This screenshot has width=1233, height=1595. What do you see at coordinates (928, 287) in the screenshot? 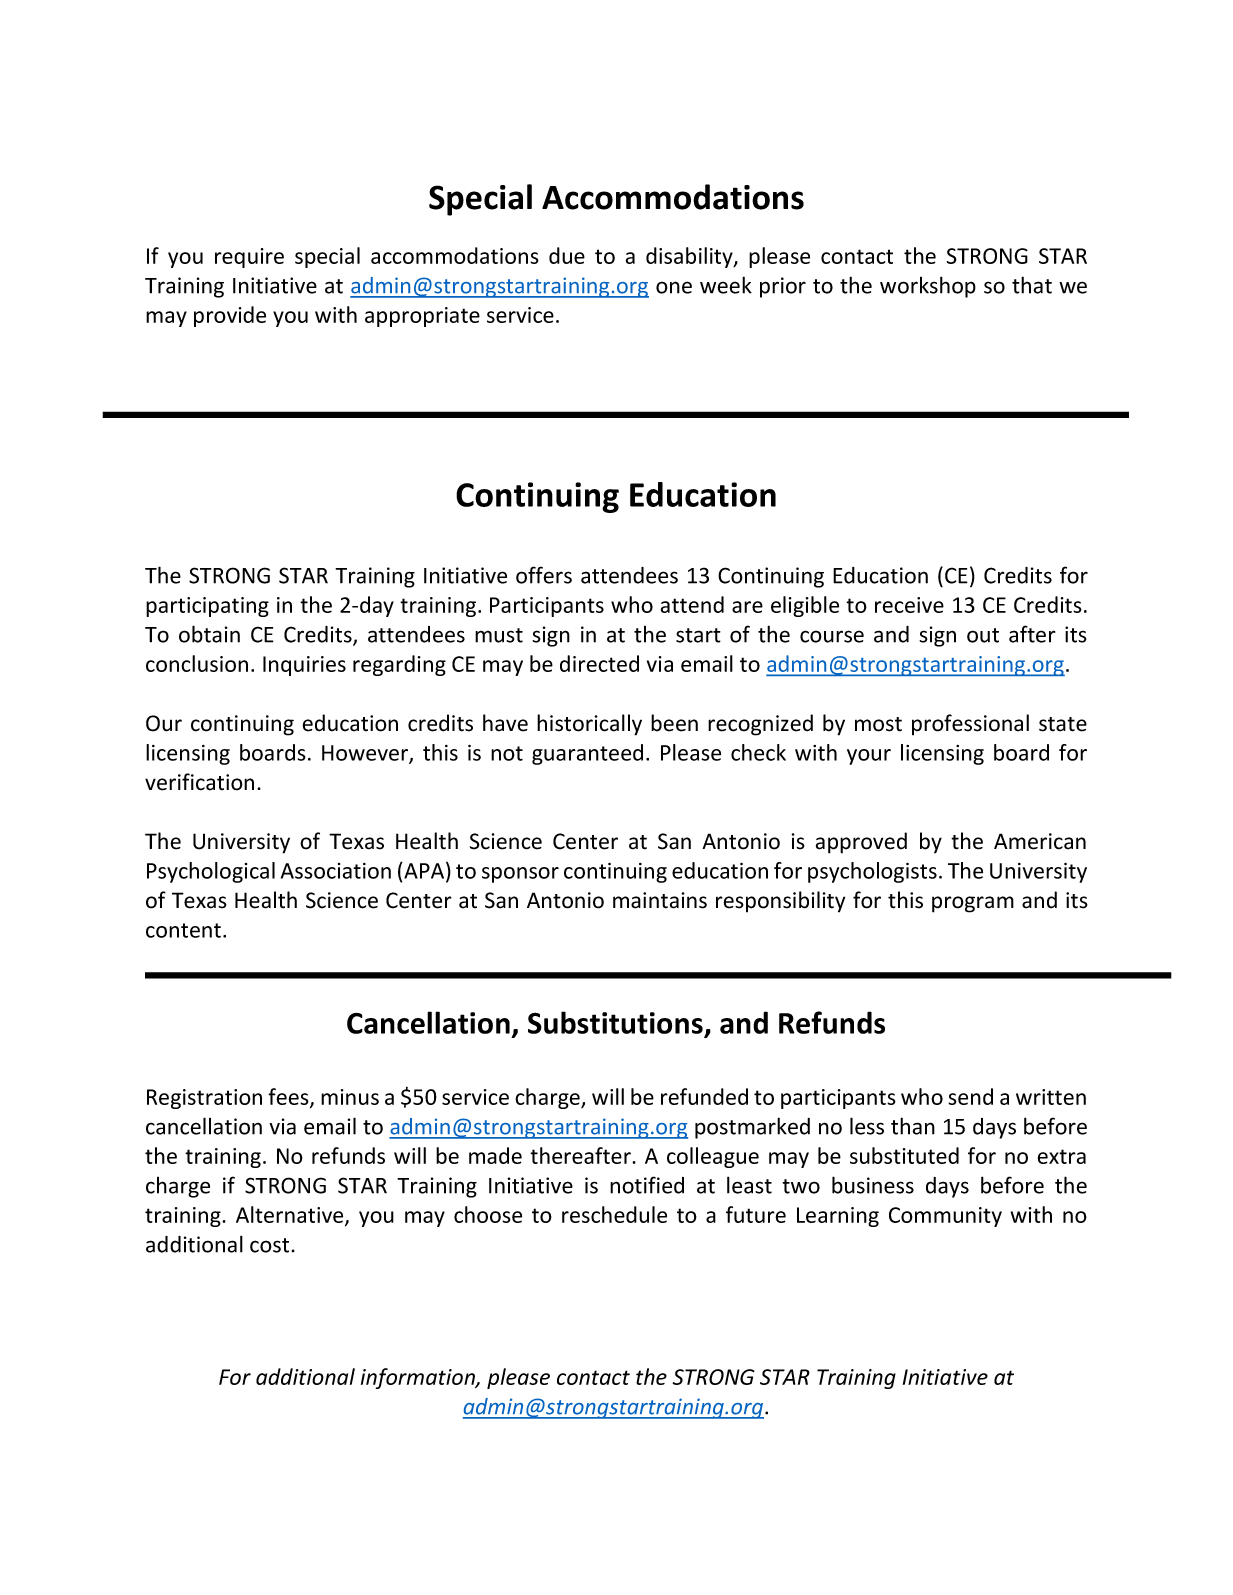
I see `workshop` at bounding box center [928, 287].
